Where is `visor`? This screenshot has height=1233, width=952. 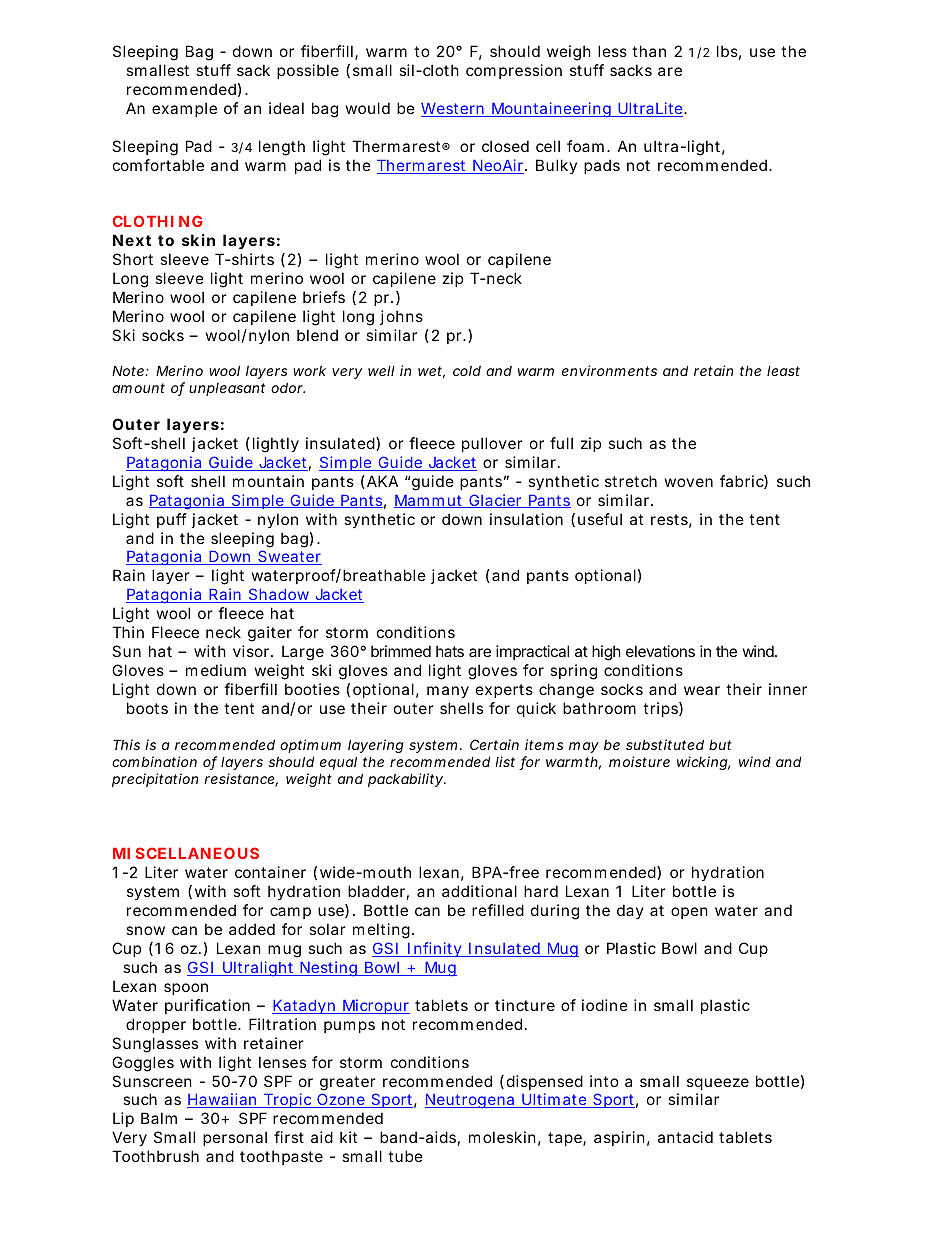 visor is located at coordinates (252, 651).
